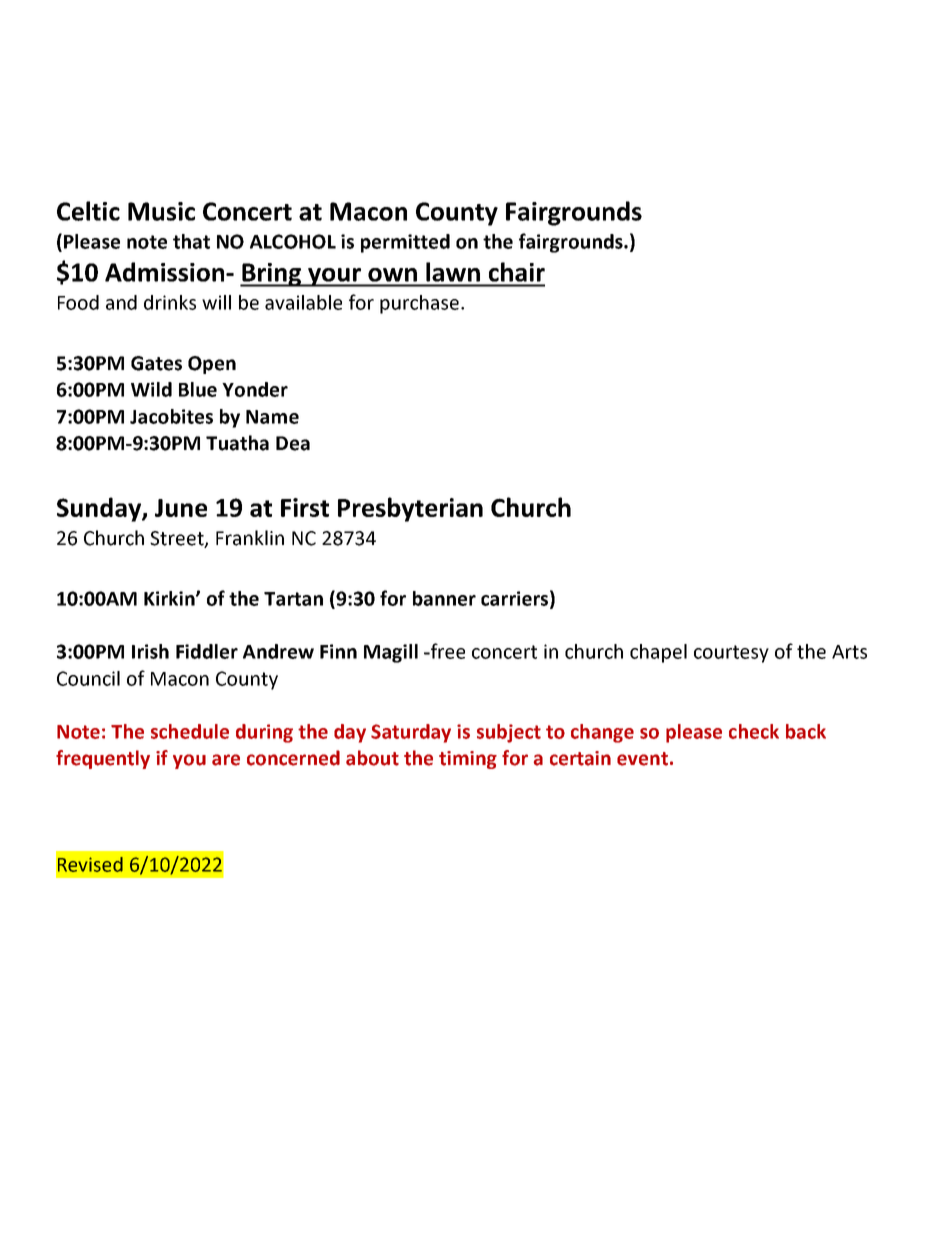  What do you see at coordinates (419, 304) in the document?
I see `purchase` at bounding box center [419, 304].
